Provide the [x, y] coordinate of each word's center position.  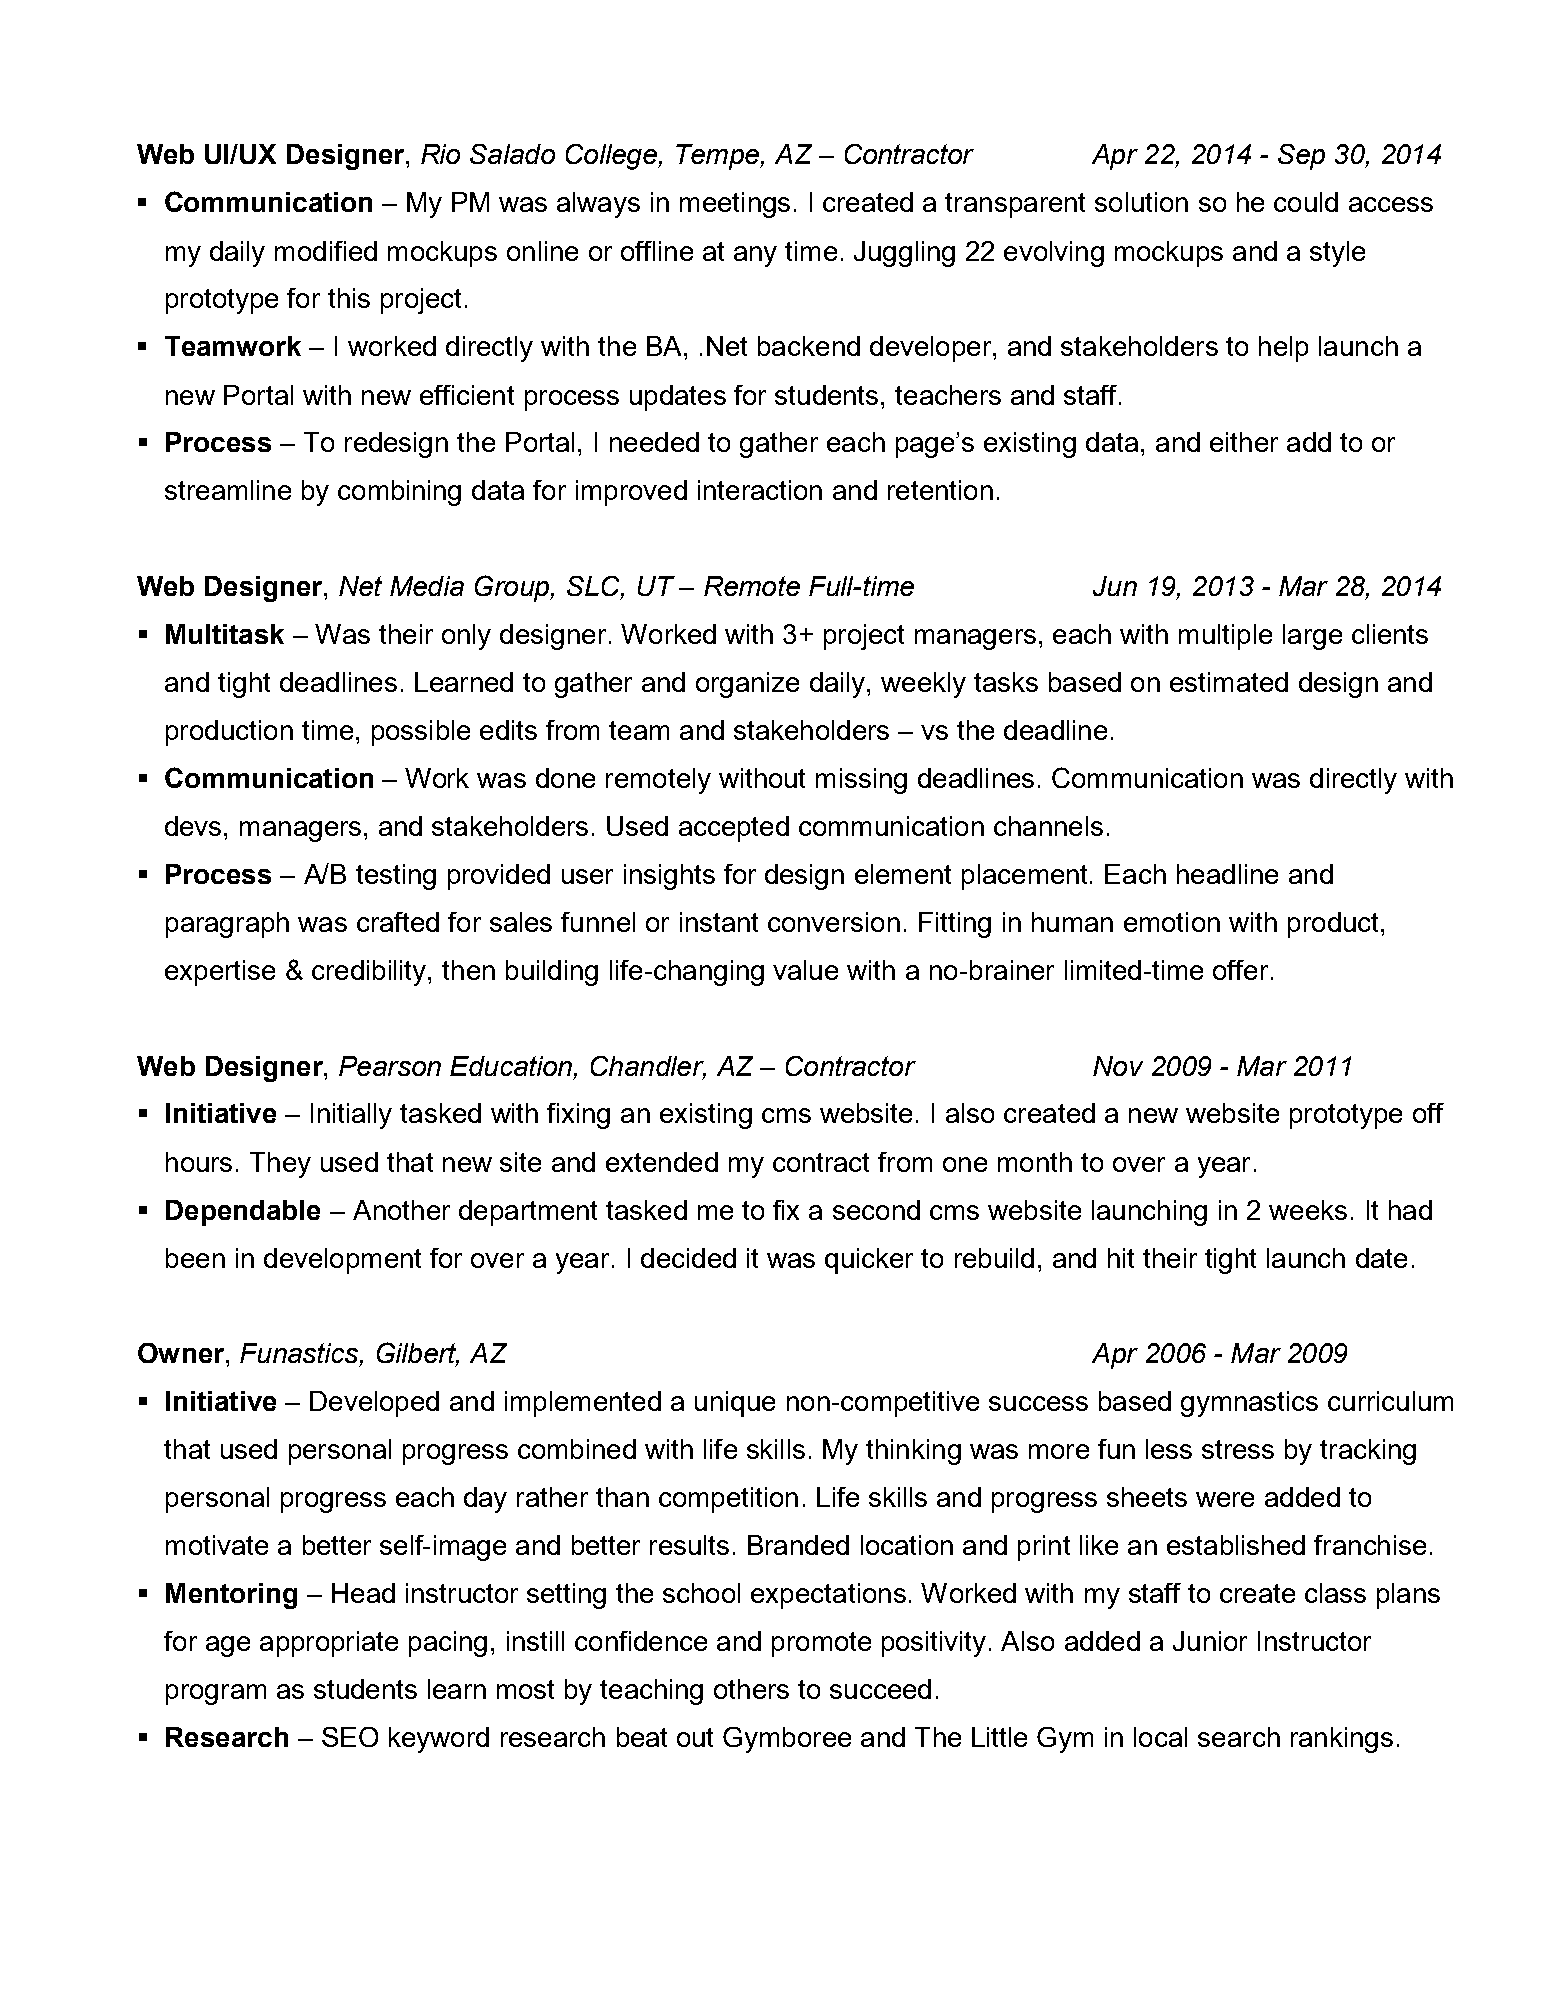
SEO [350, 1737]
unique [735, 1404]
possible [421, 733]
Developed [374, 1404]
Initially [351, 1116]
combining [399, 493]
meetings [735, 205]
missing [861, 781]
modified [326, 251]
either [1244, 442]
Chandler [648, 1067]
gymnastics [1249, 1404]
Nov [1118, 1066]
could [1306, 202]
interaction [760, 490]
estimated [1229, 682]
